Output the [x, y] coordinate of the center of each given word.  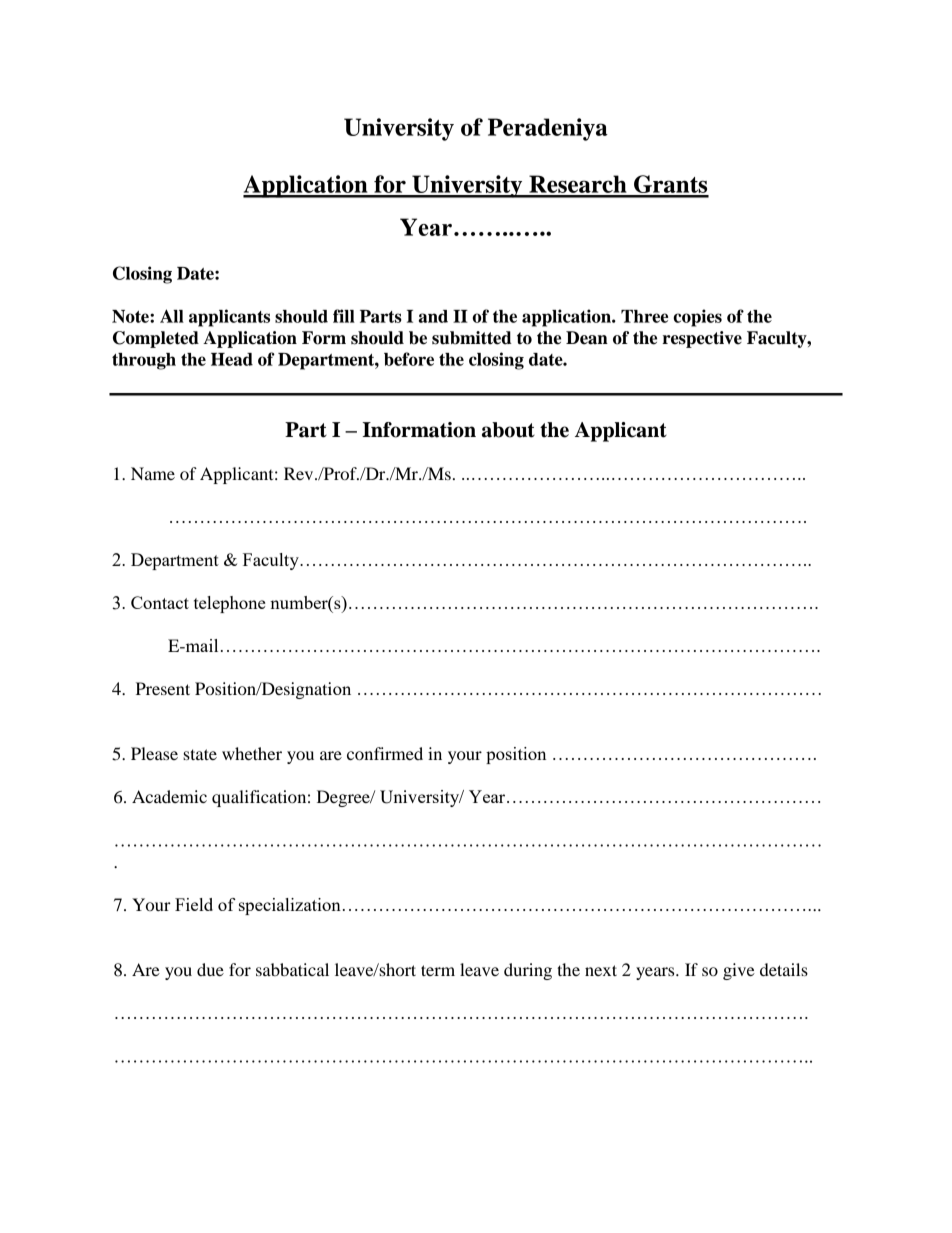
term [438, 970]
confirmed [385, 753]
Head [232, 359]
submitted [472, 338]
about [508, 430]
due [210, 969]
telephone [229, 604]
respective [702, 339]
